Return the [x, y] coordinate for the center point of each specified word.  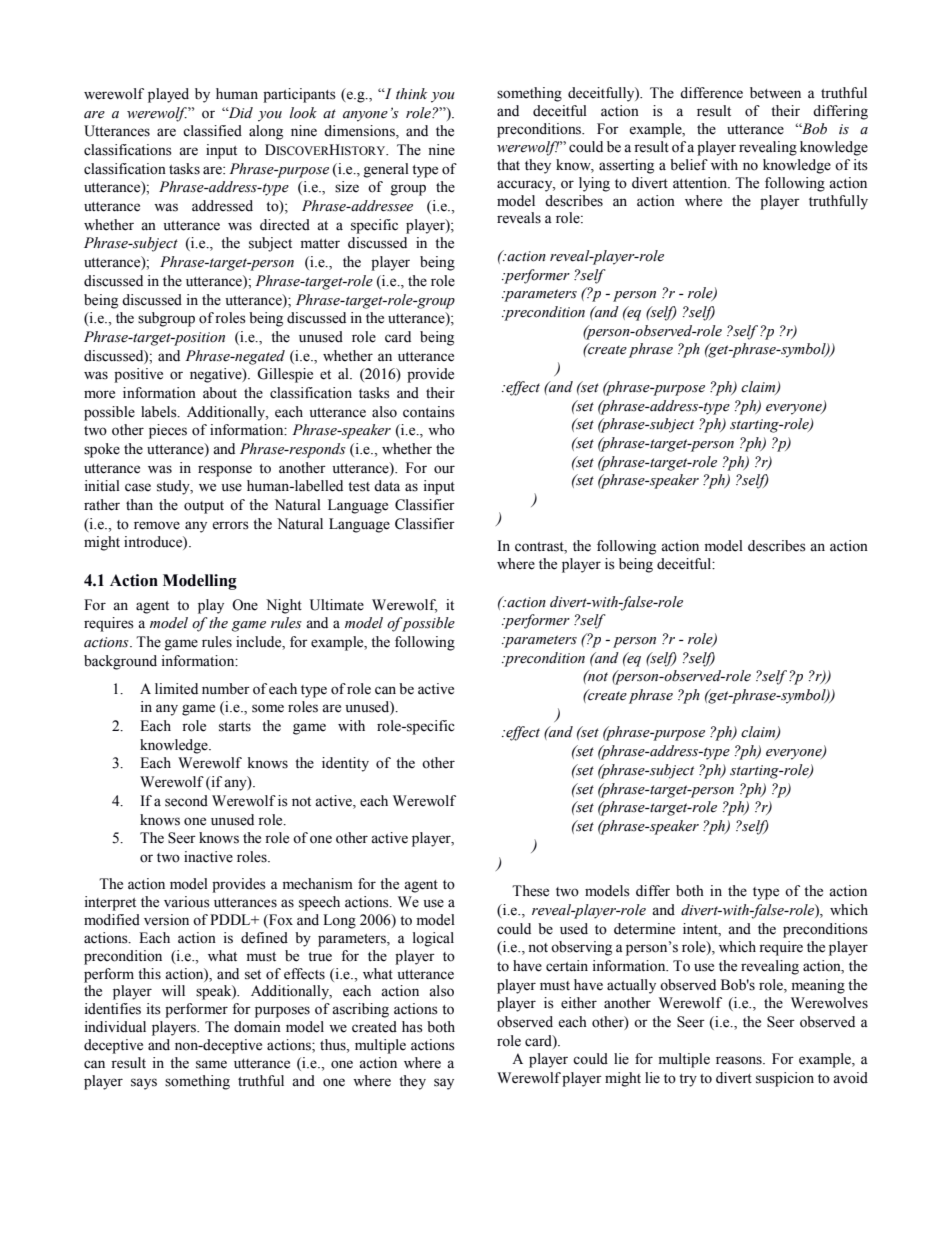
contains [429, 412]
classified [212, 131]
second [186, 801]
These [530, 891]
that [508, 164]
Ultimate [337, 605]
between [775, 93]
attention [701, 183]
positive [138, 375]
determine [644, 929]
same [211, 1064]
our [444, 469]
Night [284, 606]
